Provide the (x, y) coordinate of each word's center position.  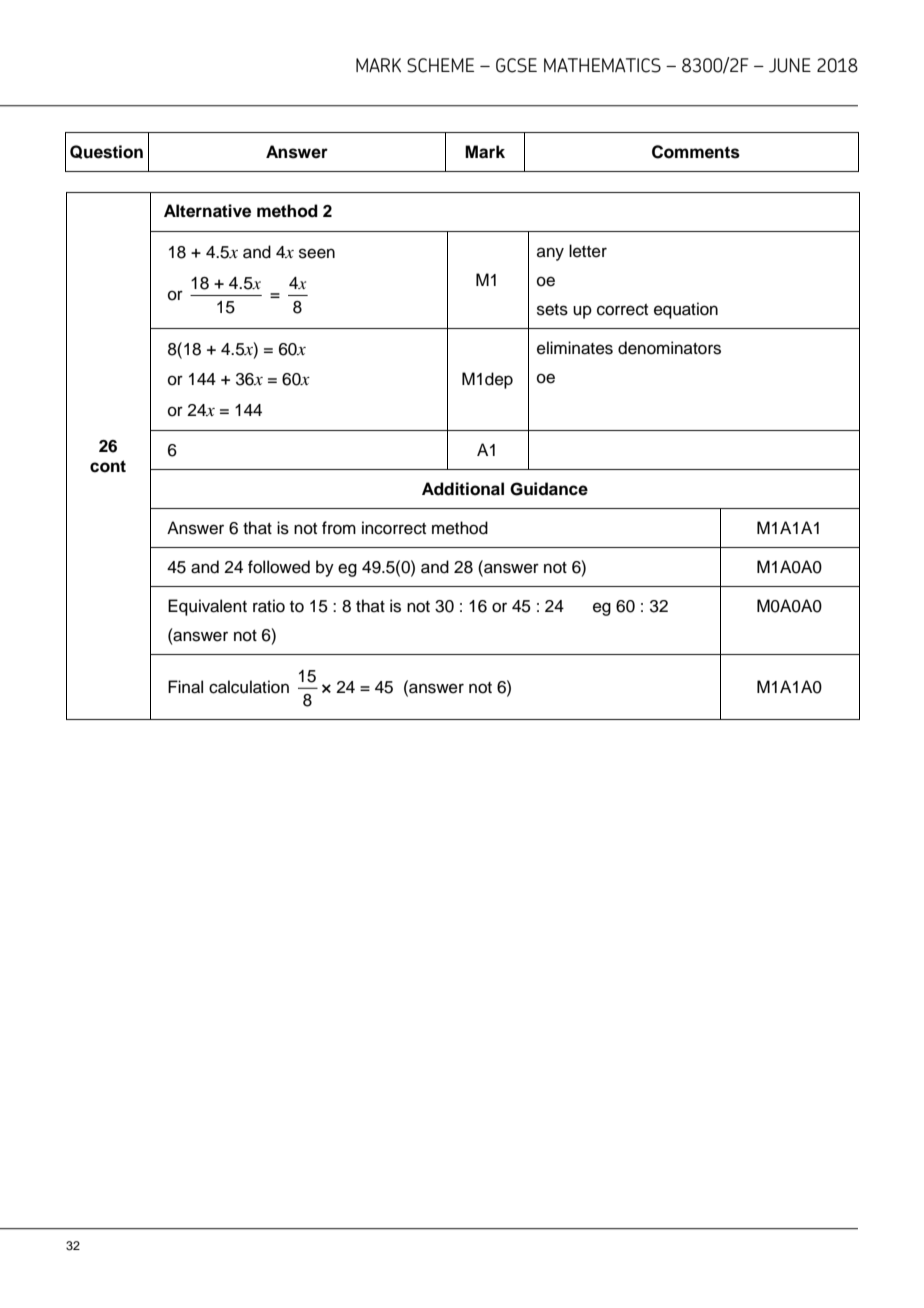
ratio (269, 606)
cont (108, 466)
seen (317, 253)
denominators (669, 348)
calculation (249, 687)
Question (106, 152)
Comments (696, 152)
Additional (463, 489)
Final (185, 687)
